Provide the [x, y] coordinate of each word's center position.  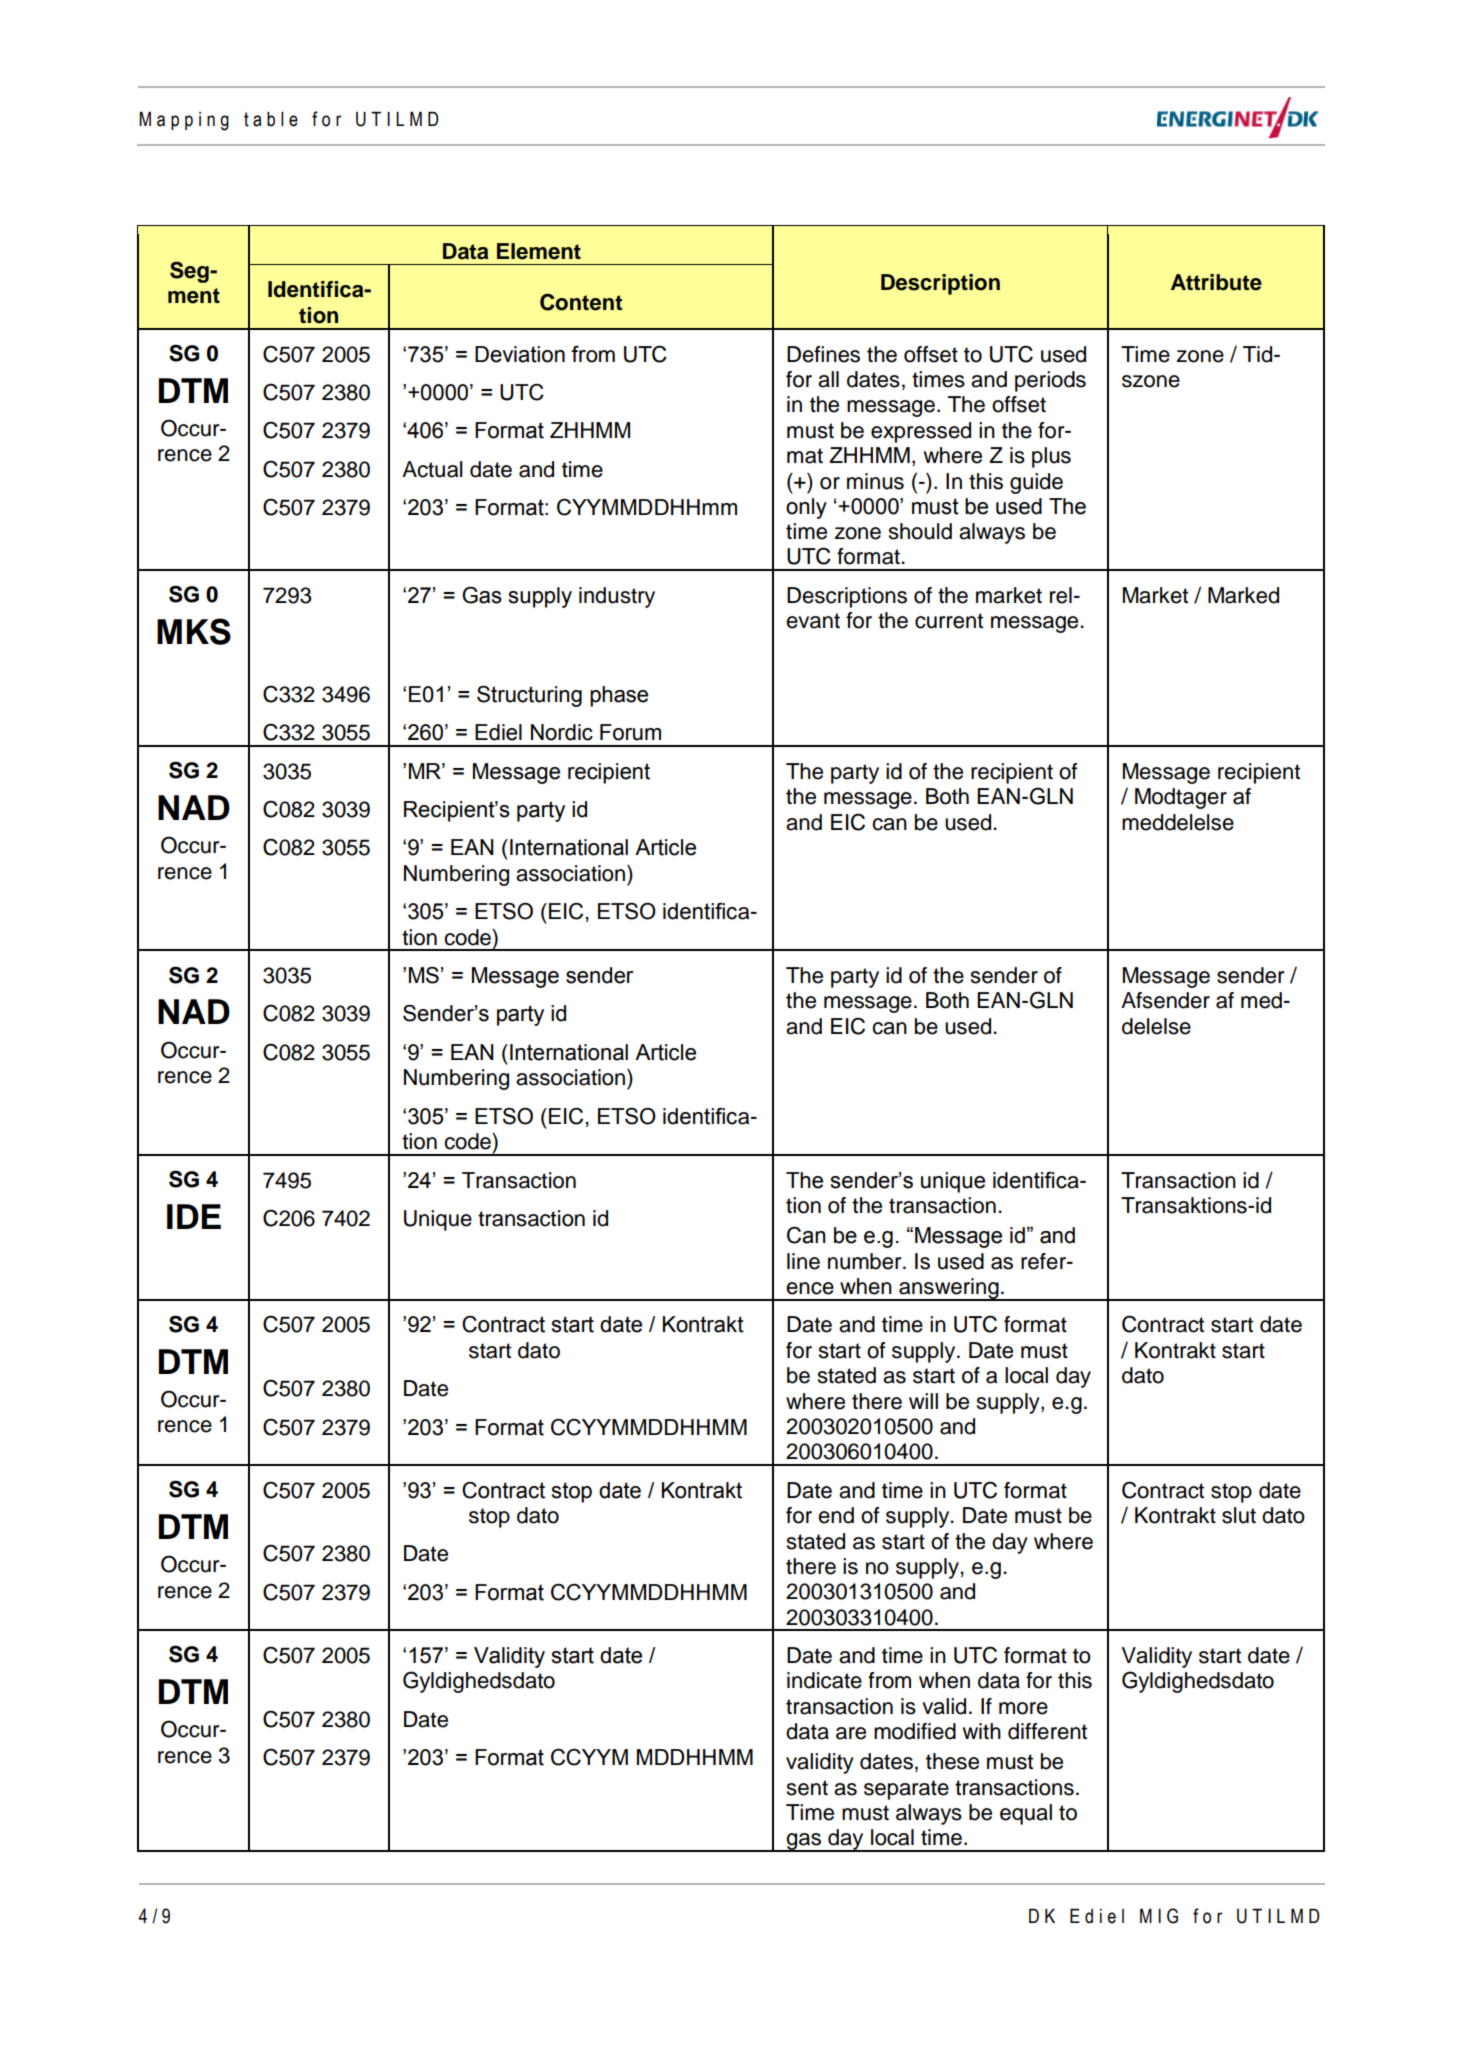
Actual [432, 469]
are [851, 1733]
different [1047, 1731]
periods [1050, 381]
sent [807, 1788]
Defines [823, 354]
